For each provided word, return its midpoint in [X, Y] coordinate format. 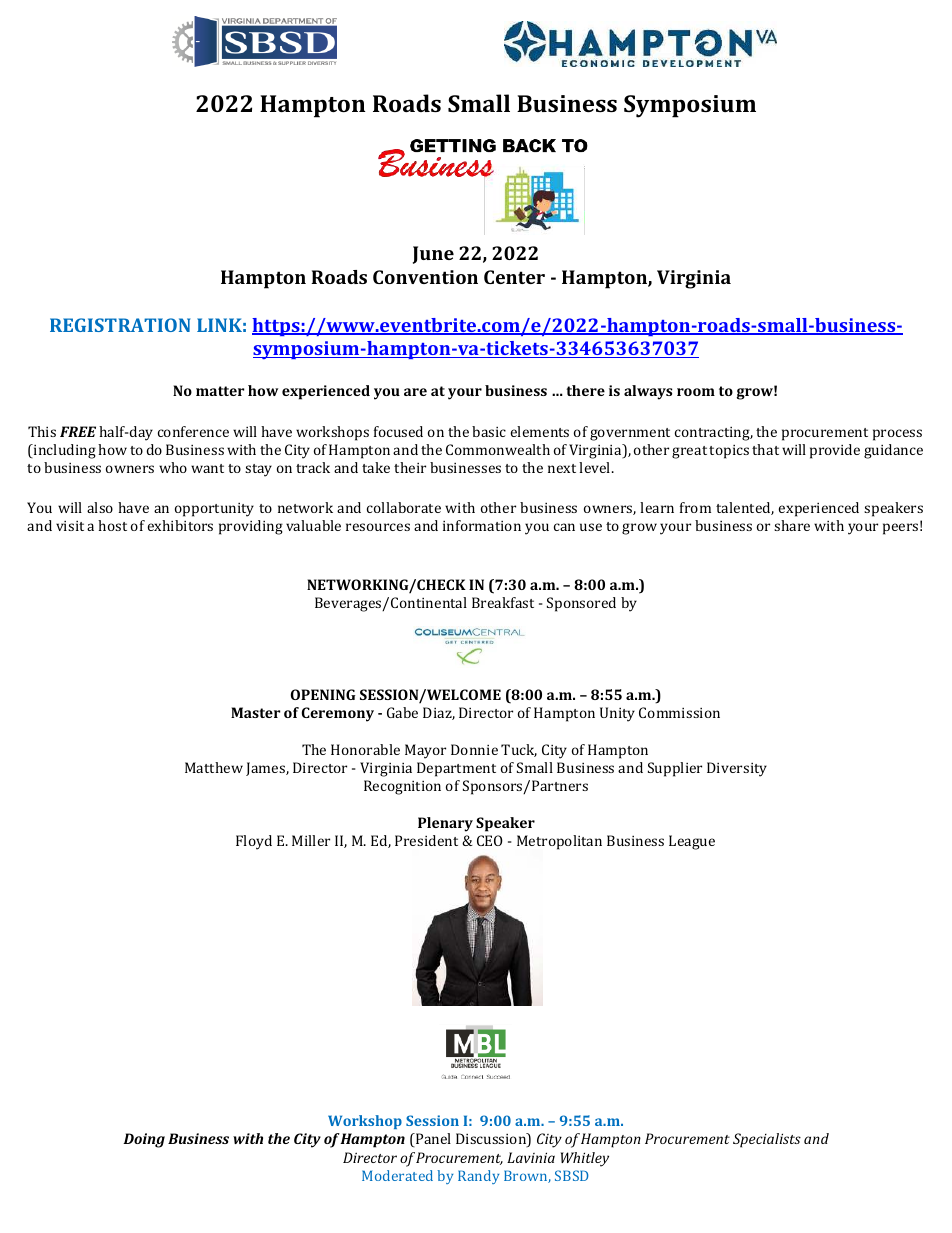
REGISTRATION [120, 325]
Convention [425, 277]
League [692, 842]
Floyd [254, 842]
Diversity [737, 769]
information [482, 525]
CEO [490, 840]
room [696, 392]
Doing [144, 1140]
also [100, 507]
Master [255, 712]
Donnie [474, 749]
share [792, 525]
